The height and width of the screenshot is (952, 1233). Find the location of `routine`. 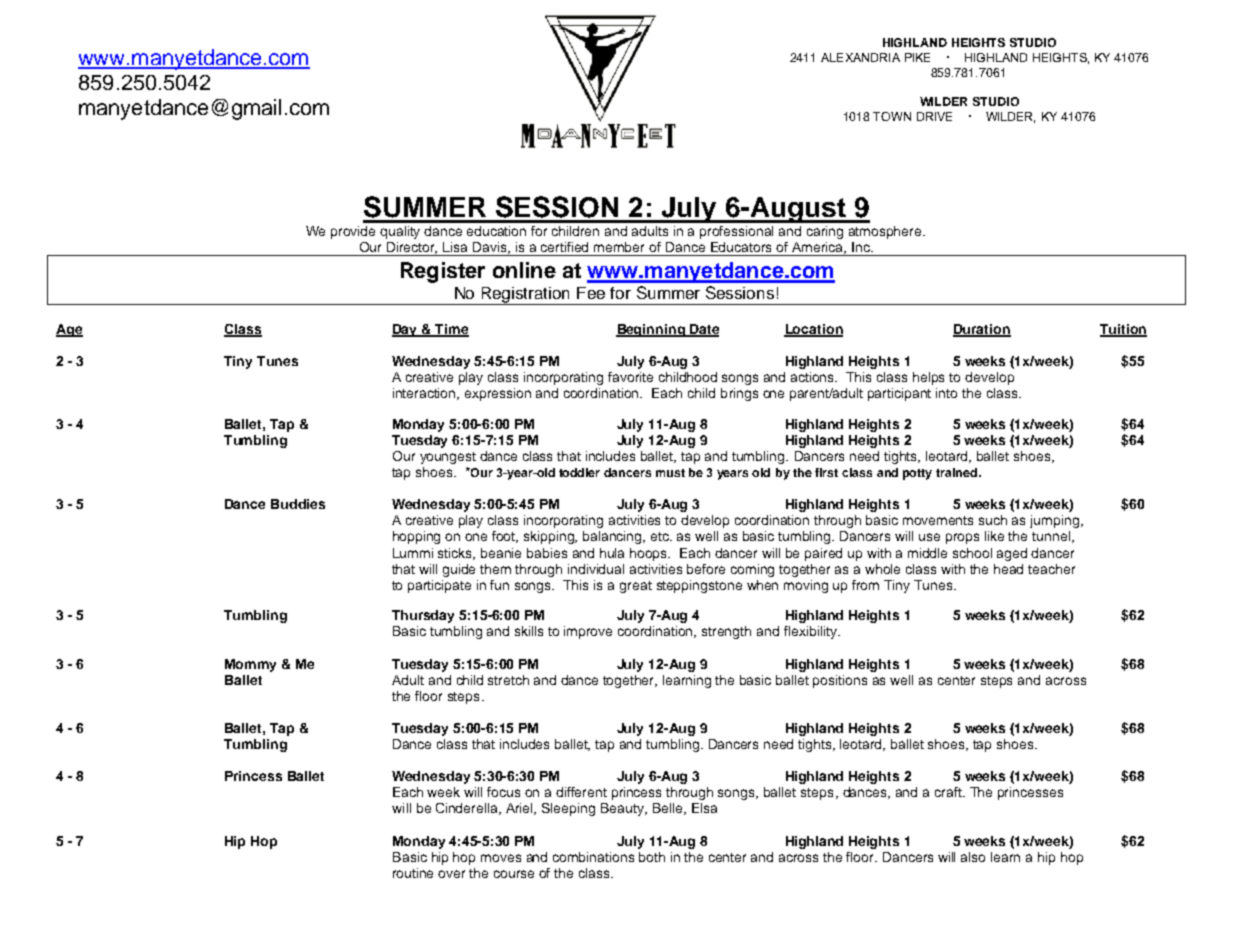

routine is located at coordinates (413, 873).
